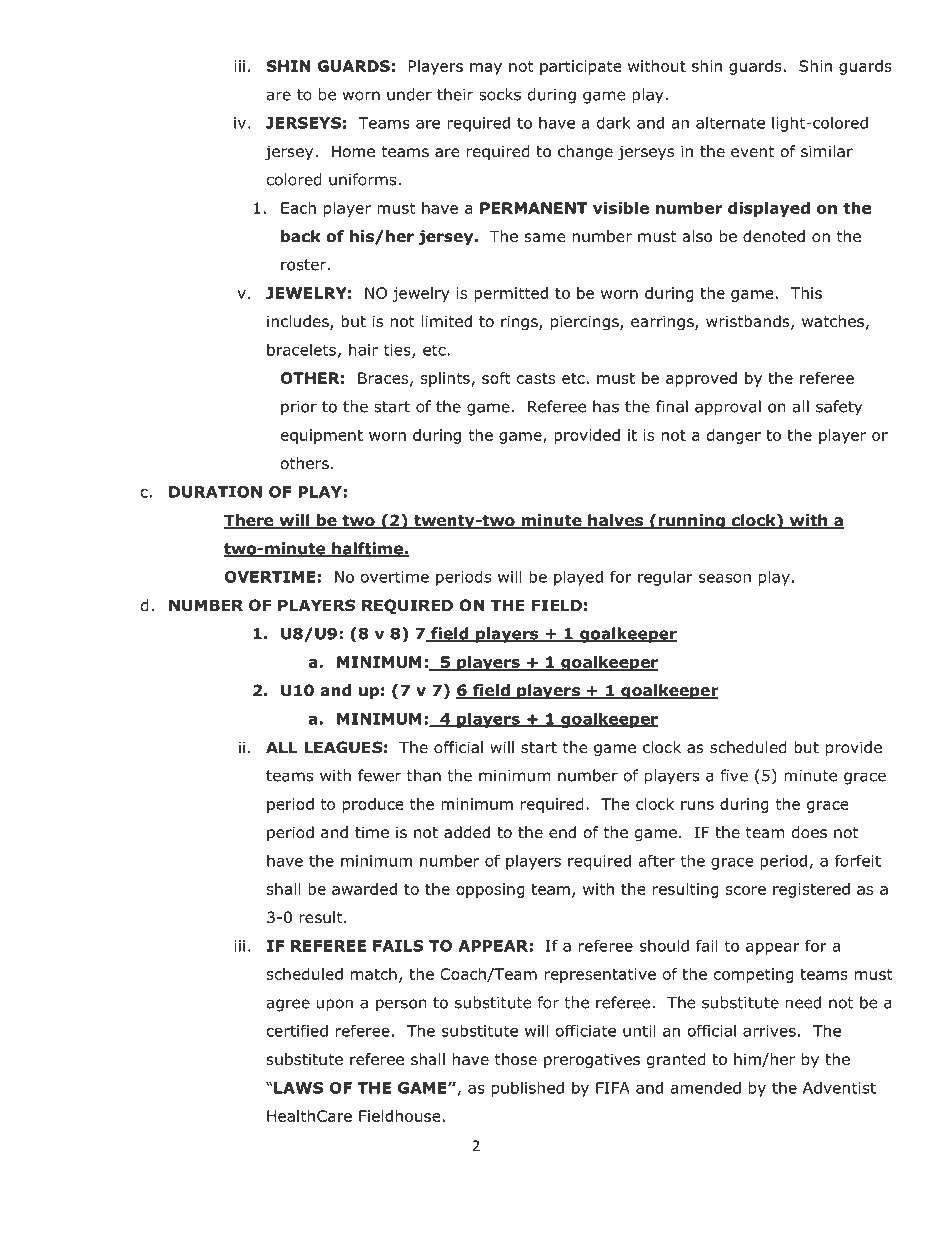 This page has width=952, height=1233. Describe the element at coordinates (353, 151) in the page. I see `Home` at that location.
